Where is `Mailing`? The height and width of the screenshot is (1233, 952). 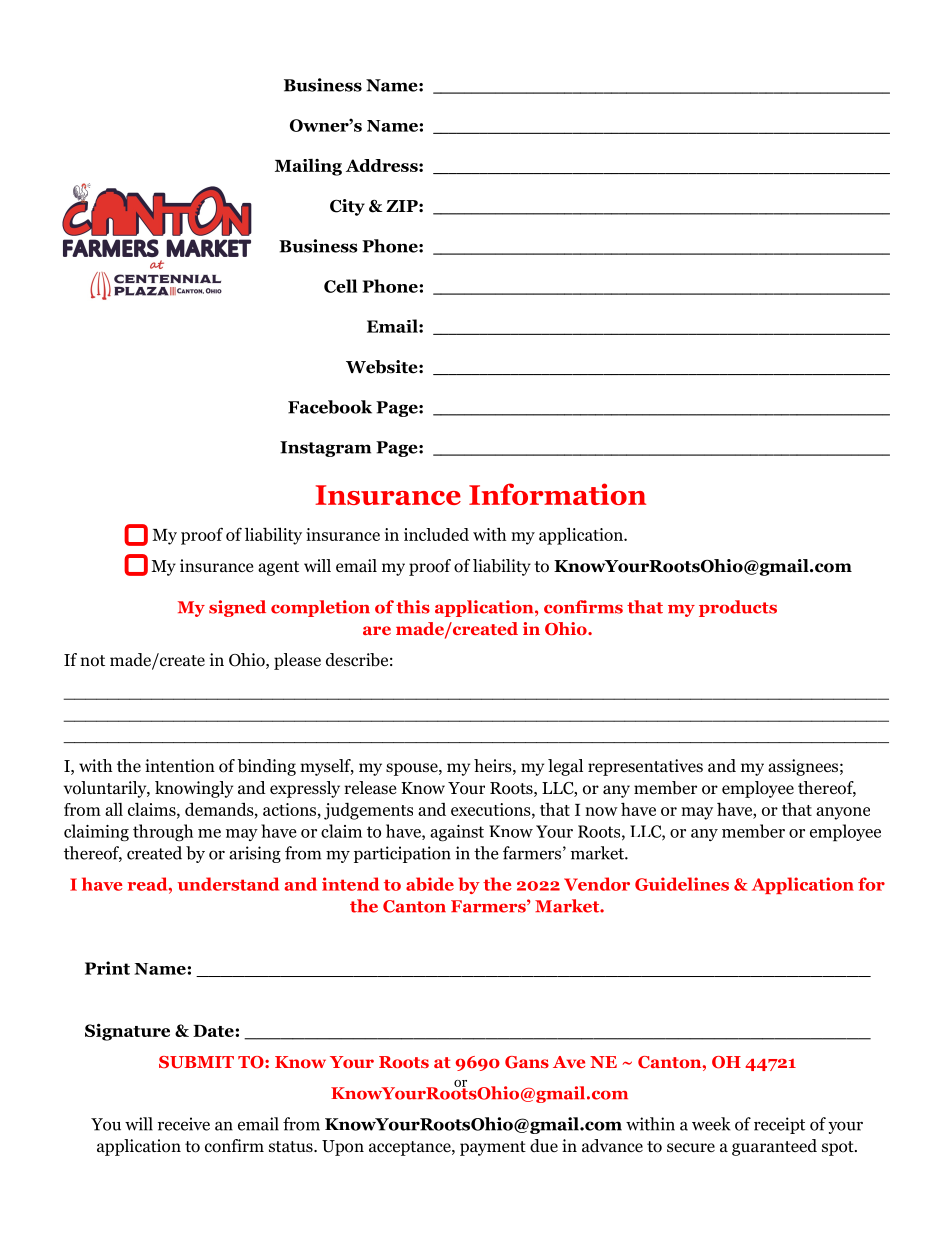
Mailing is located at coordinates (308, 167).
